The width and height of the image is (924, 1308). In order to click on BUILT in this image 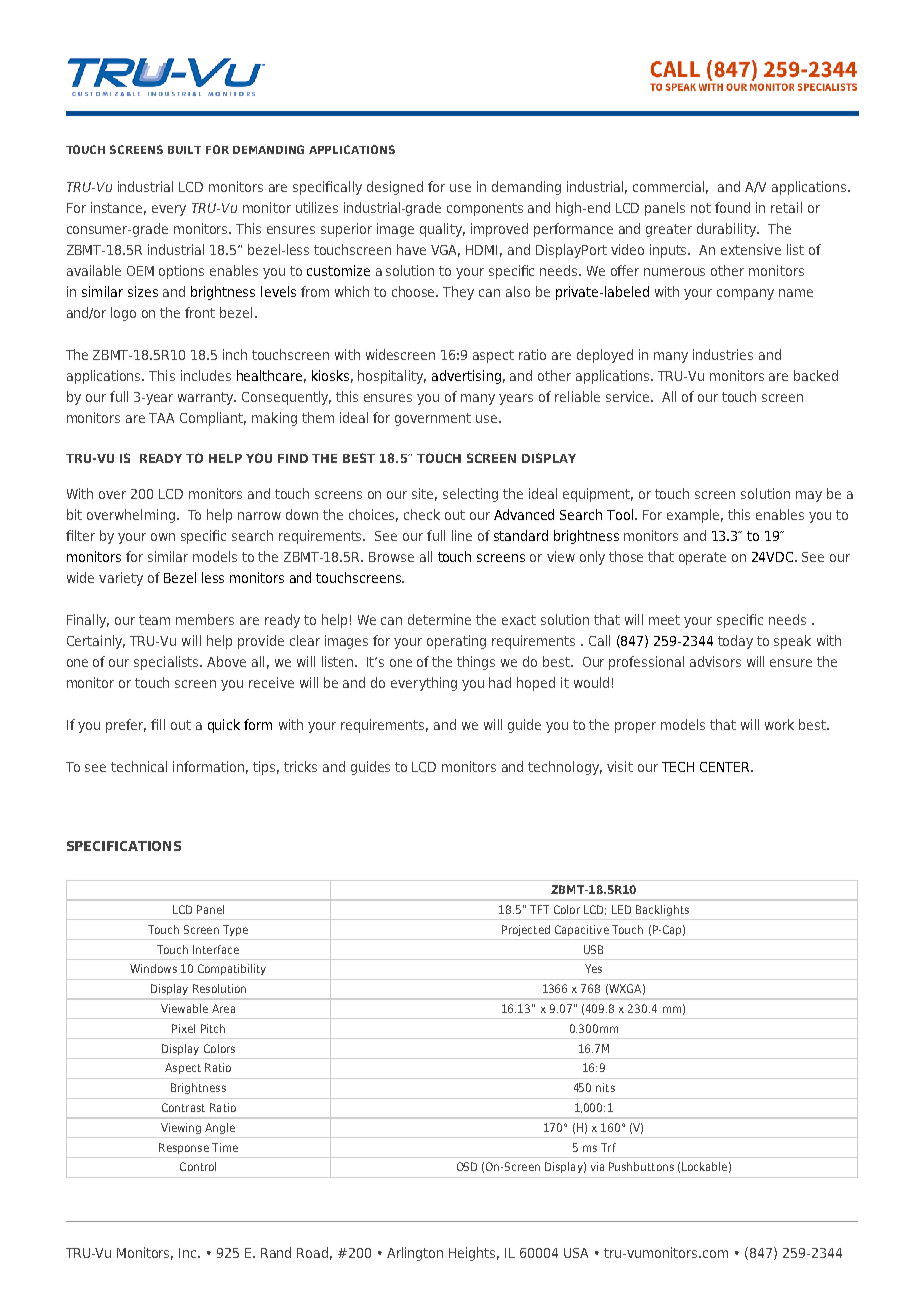, I will do `click(184, 150)`.
